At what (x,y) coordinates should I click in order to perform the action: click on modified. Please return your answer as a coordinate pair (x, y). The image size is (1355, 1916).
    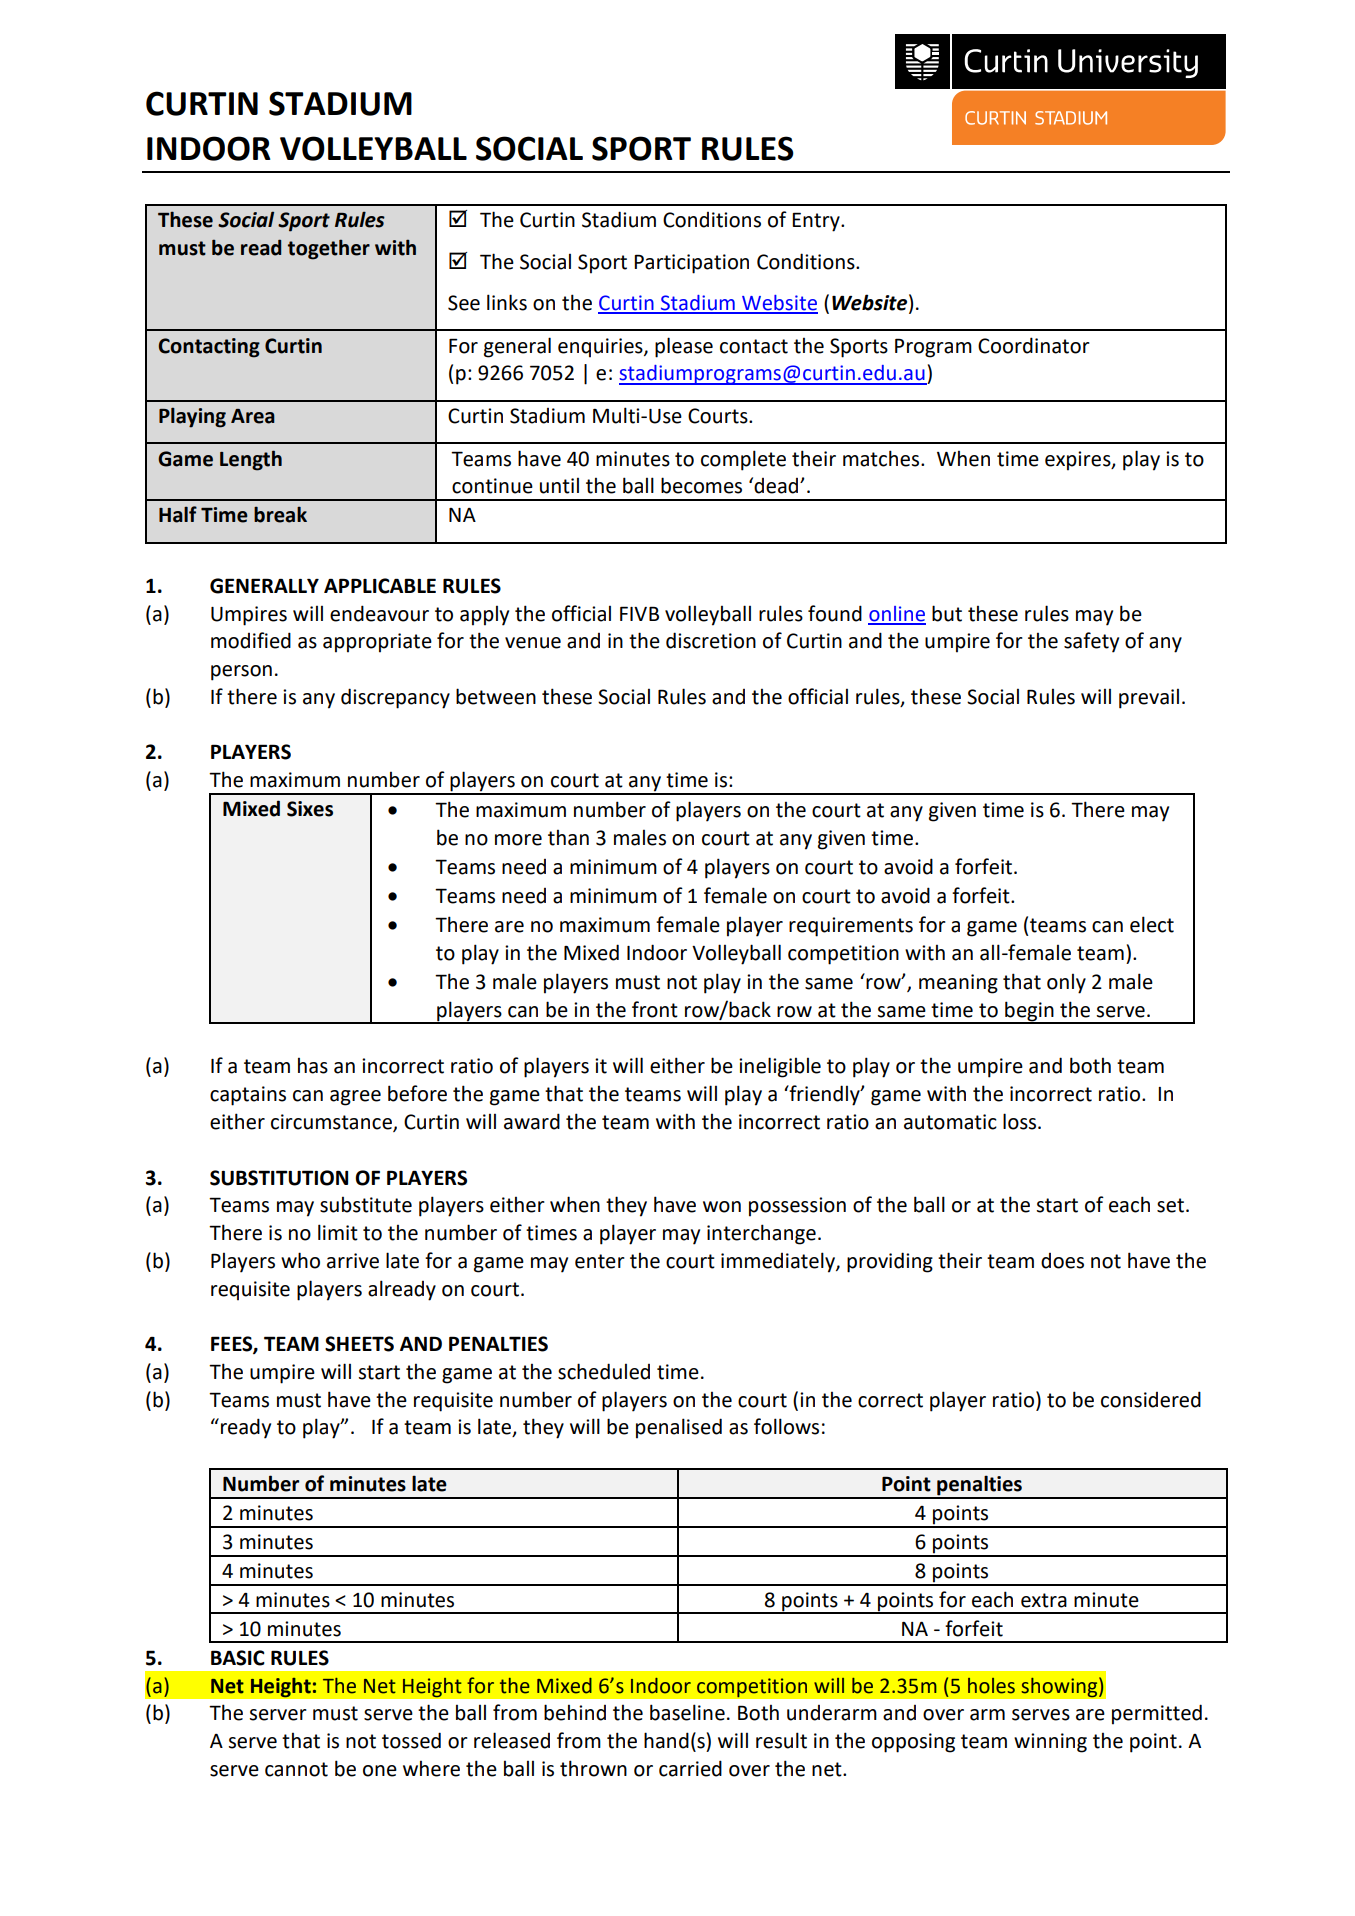
    Looking at the image, I should click on (251, 640).
